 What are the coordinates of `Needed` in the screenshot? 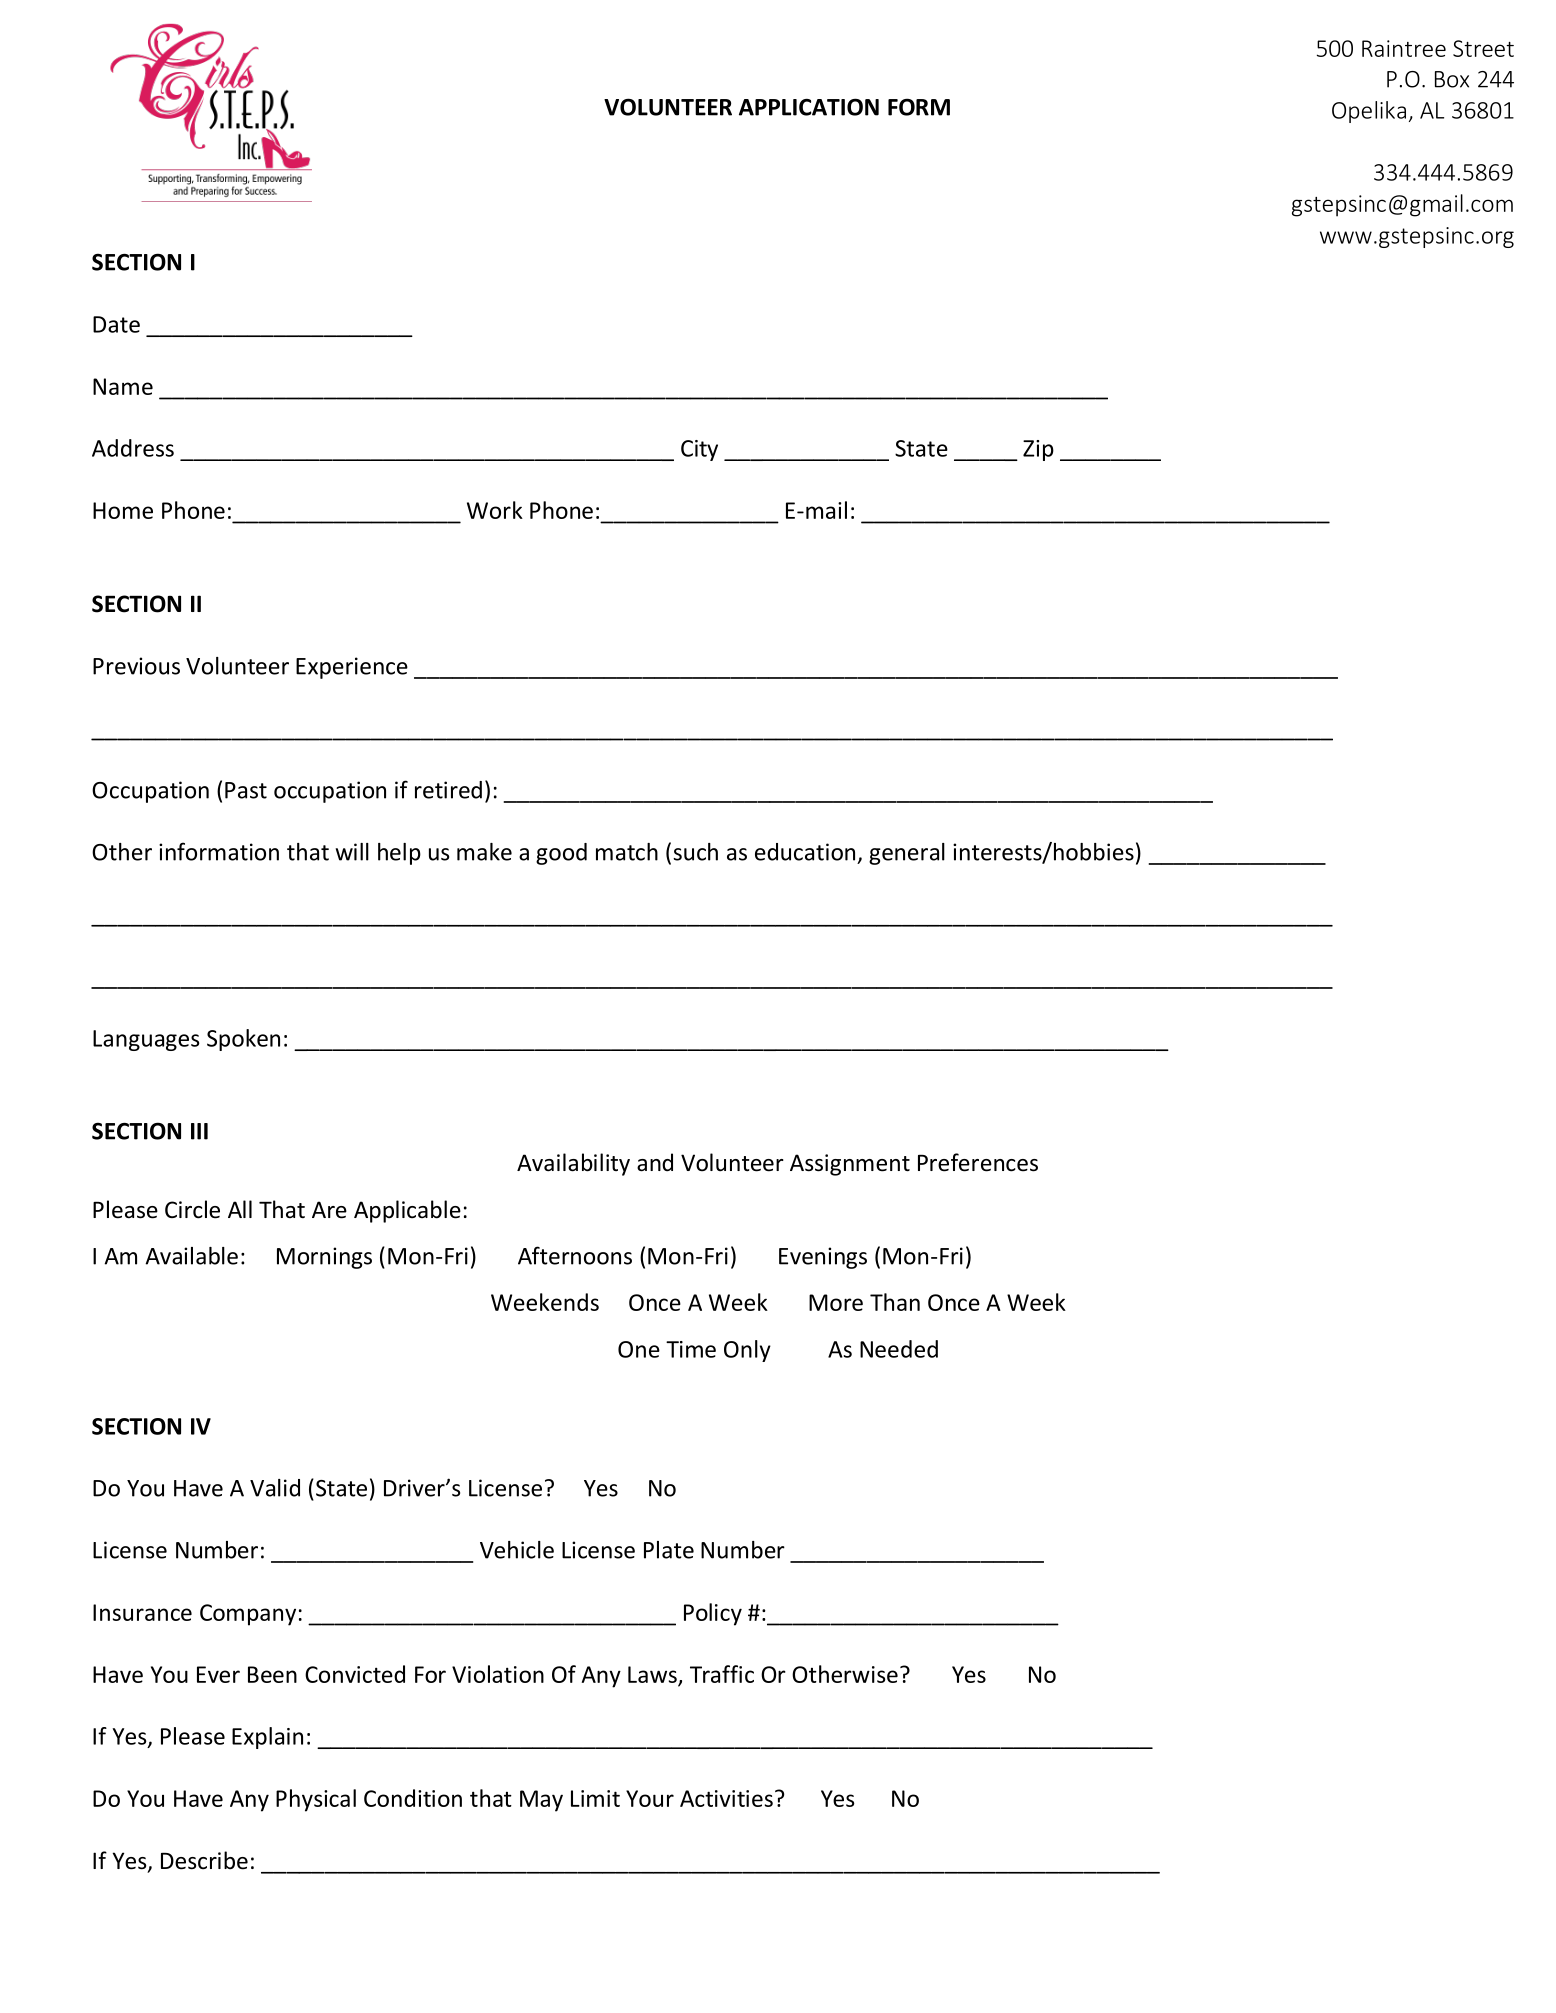 It's located at (899, 1349).
